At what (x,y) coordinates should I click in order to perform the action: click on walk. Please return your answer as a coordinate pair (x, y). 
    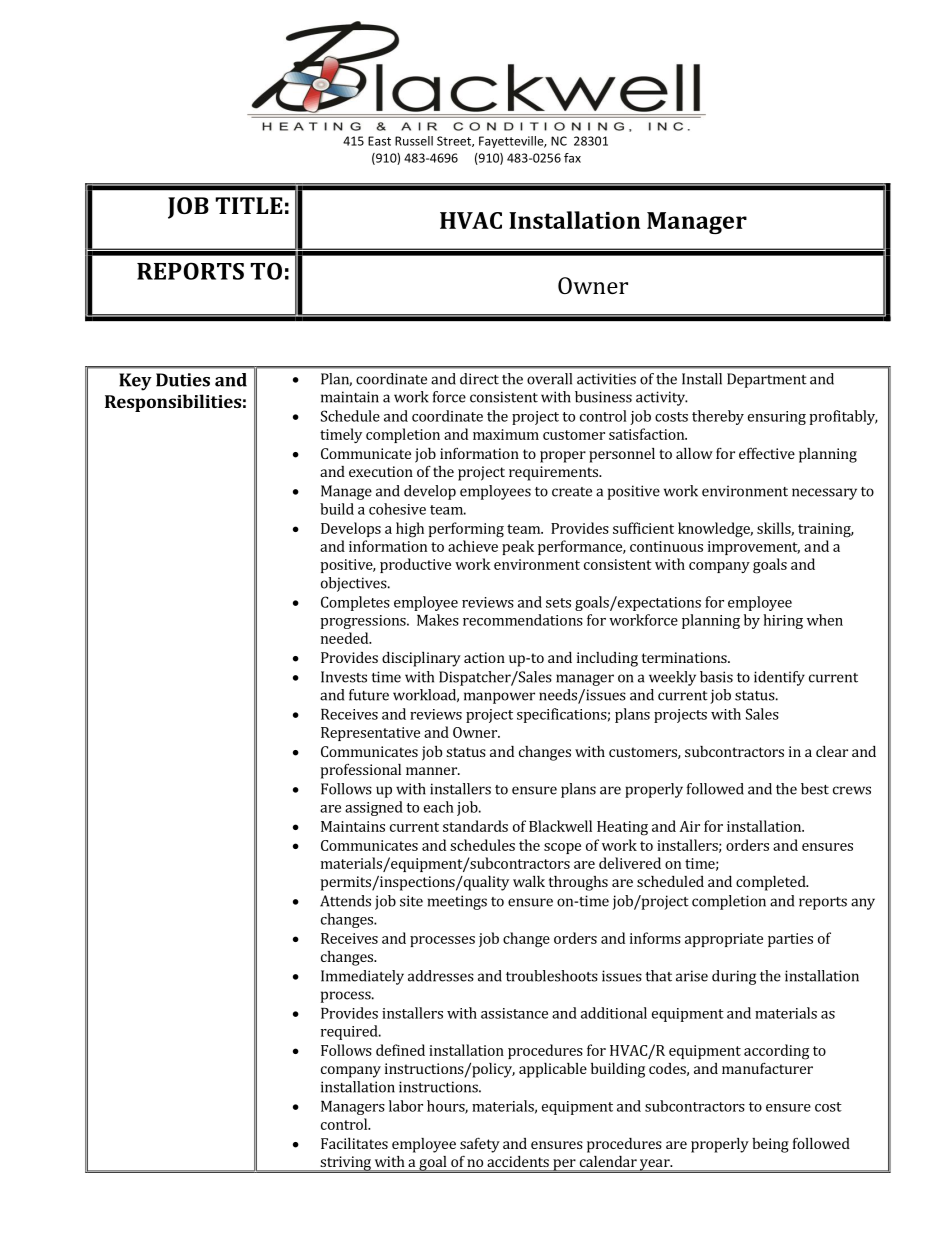
    Looking at the image, I should click on (529, 881).
